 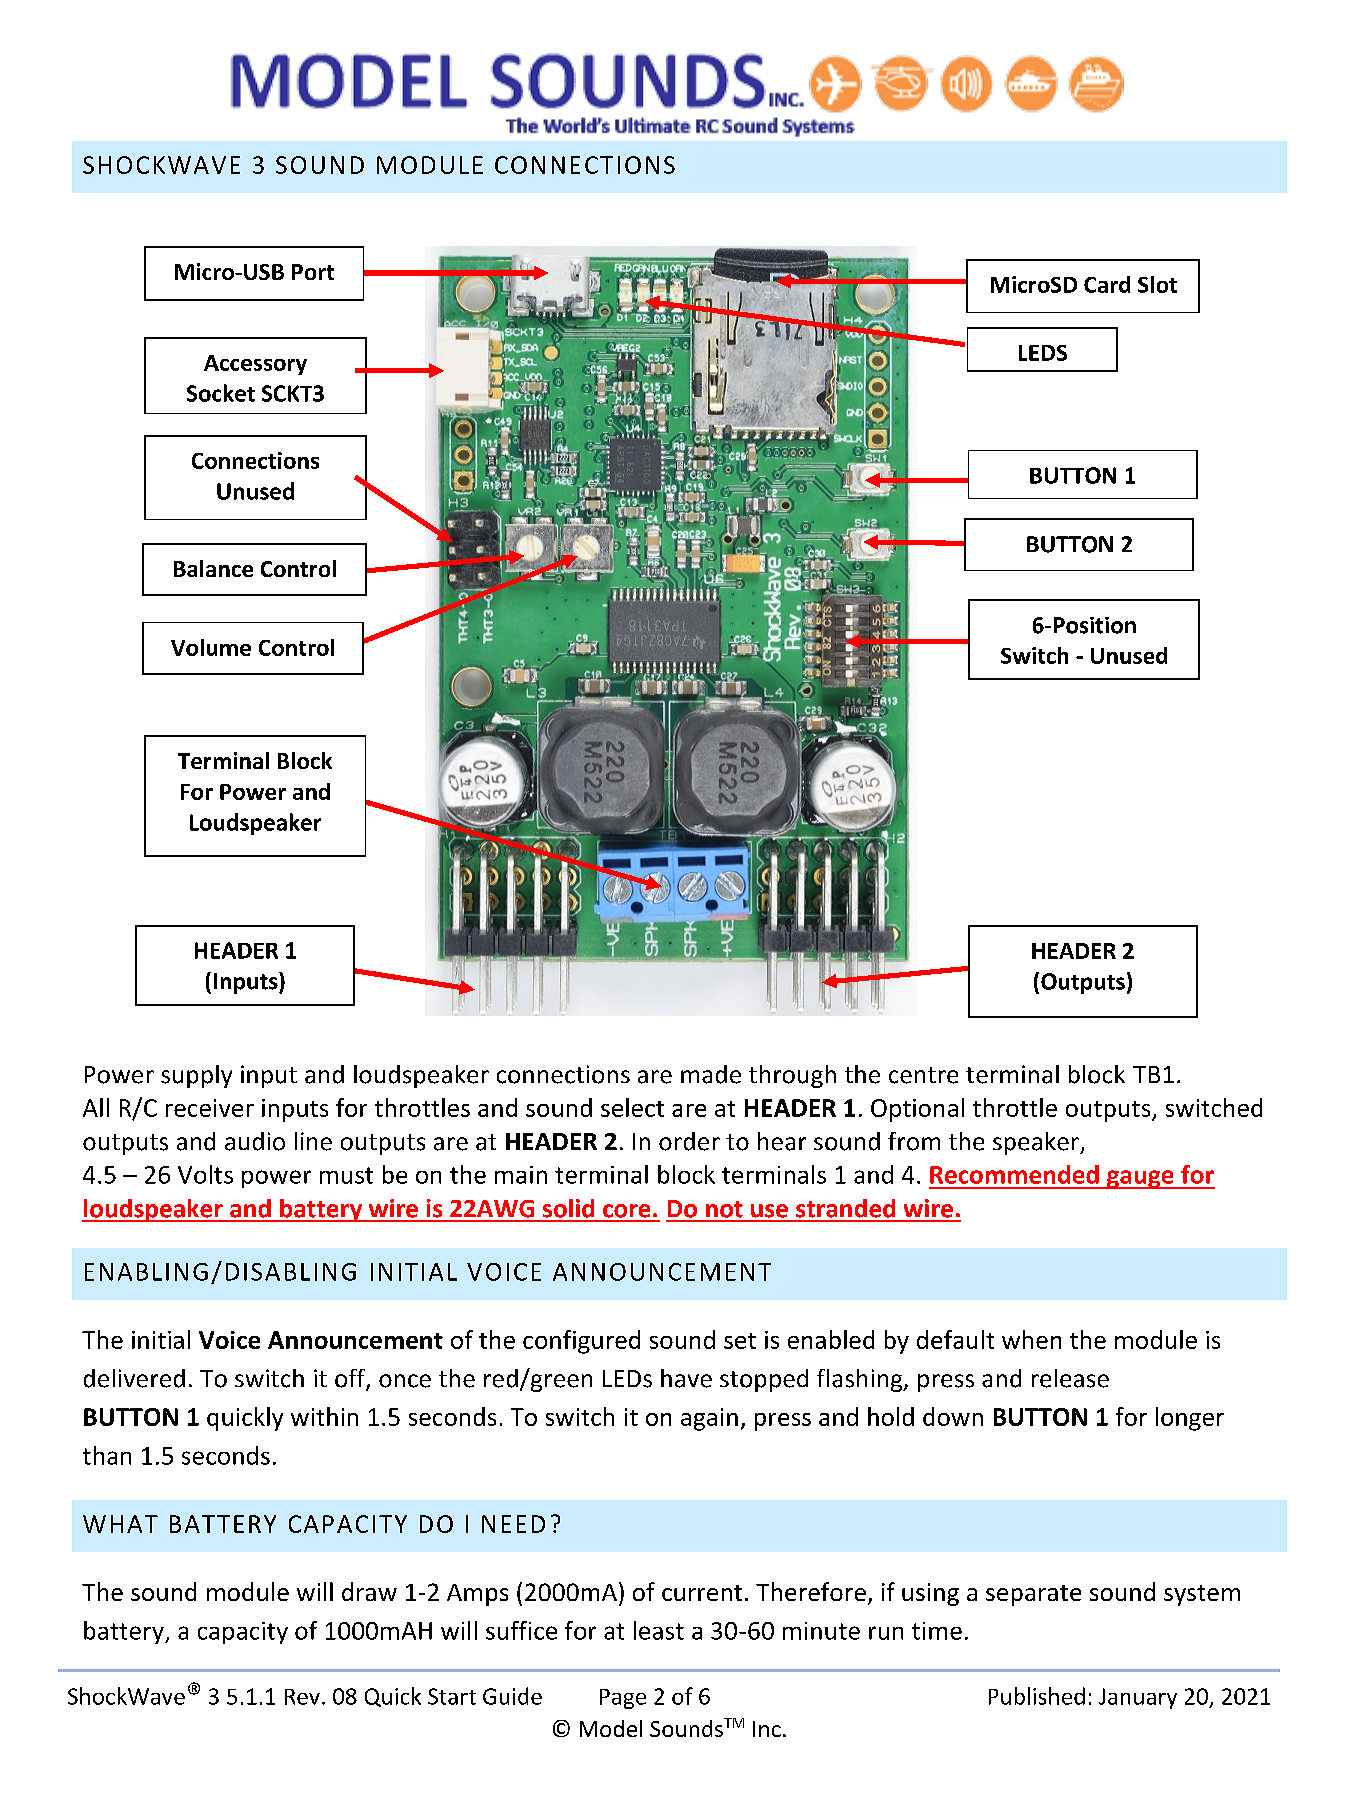 What do you see at coordinates (211, 647) in the screenshot?
I see `Volume` at bounding box center [211, 647].
